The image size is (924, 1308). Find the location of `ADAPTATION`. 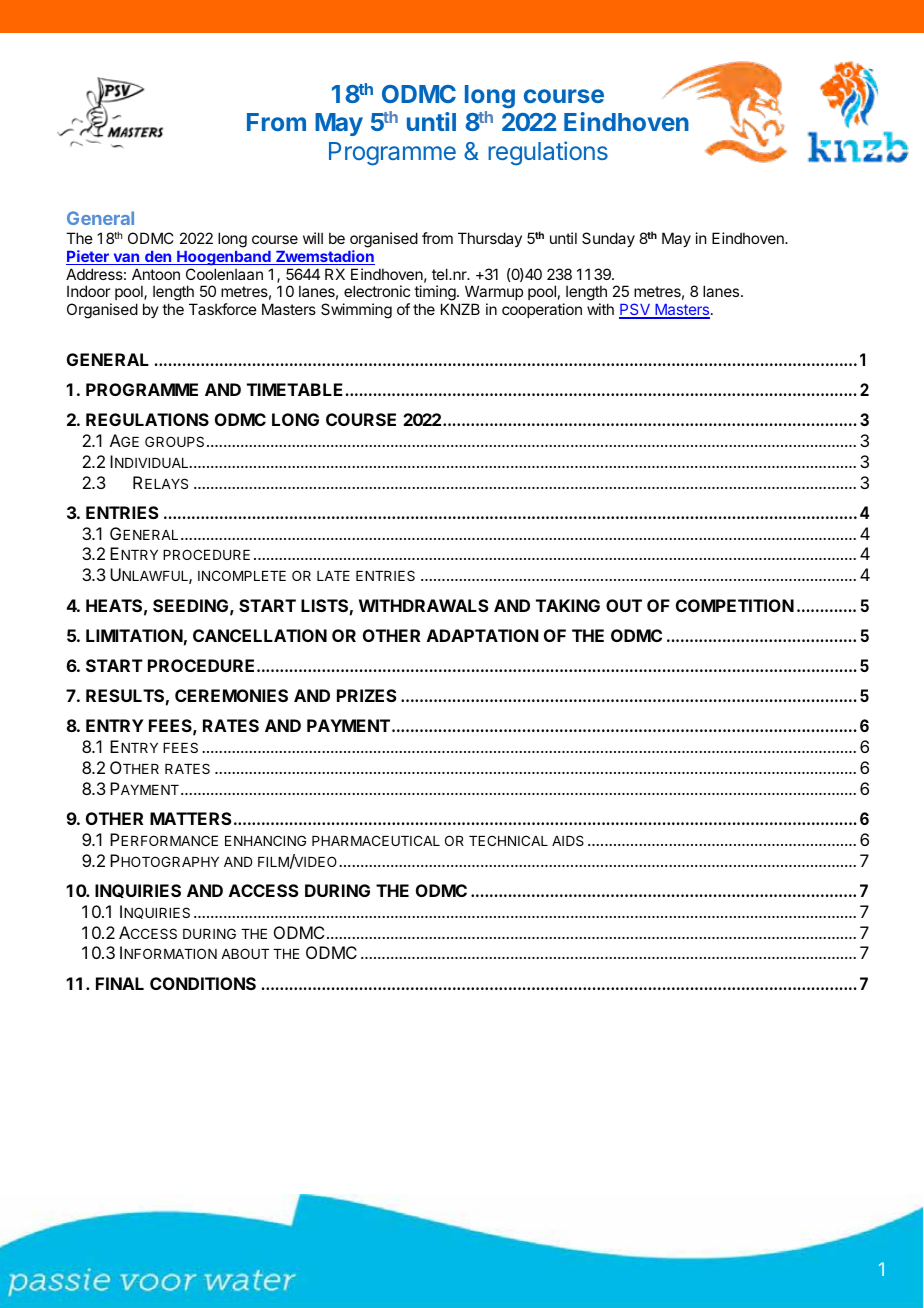

ADAPTATION is located at coordinates (482, 635).
